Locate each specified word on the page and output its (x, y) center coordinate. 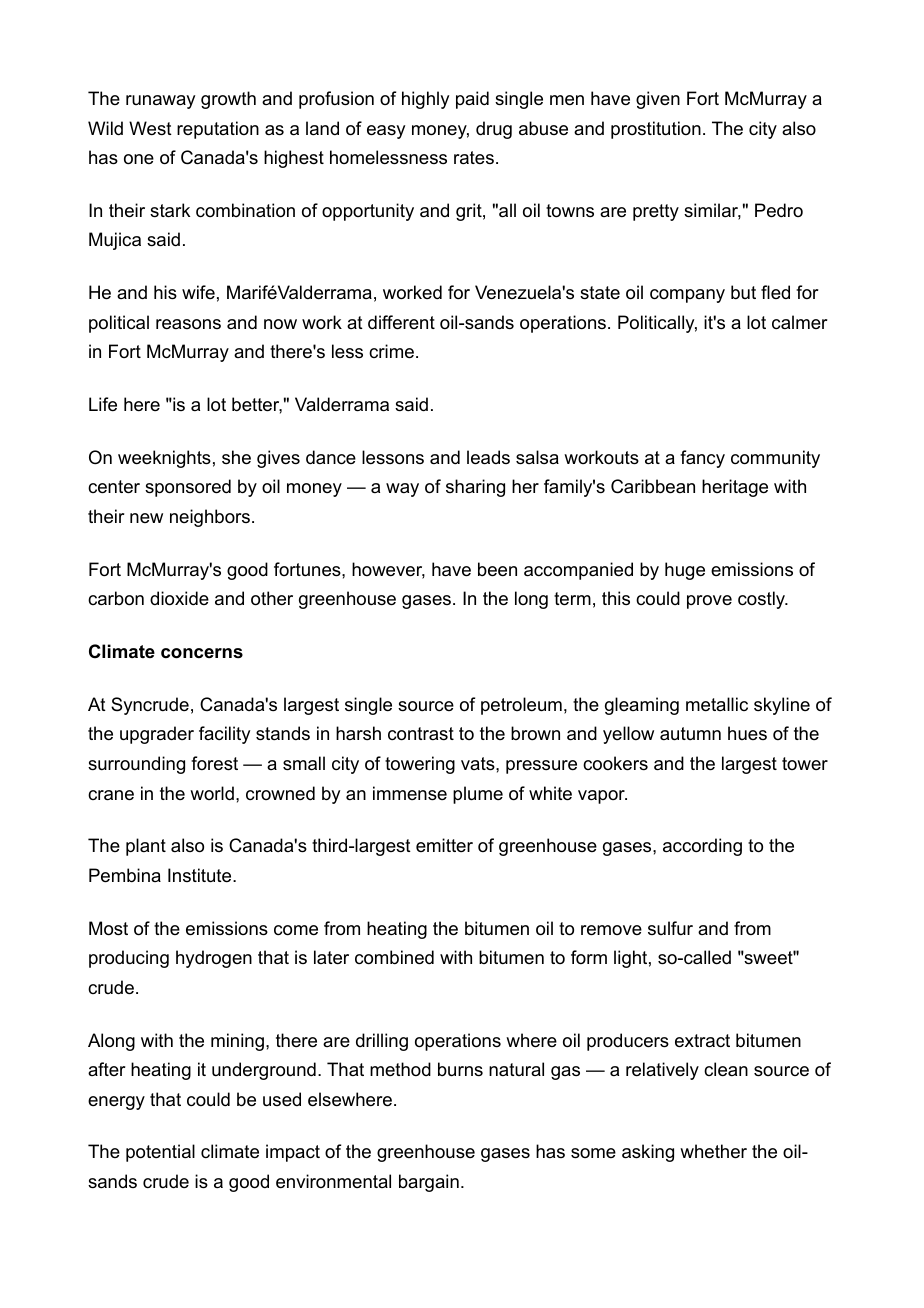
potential (160, 1153)
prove (709, 602)
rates (474, 157)
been (497, 569)
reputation (218, 130)
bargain (429, 1183)
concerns (202, 653)
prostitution (656, 130)
